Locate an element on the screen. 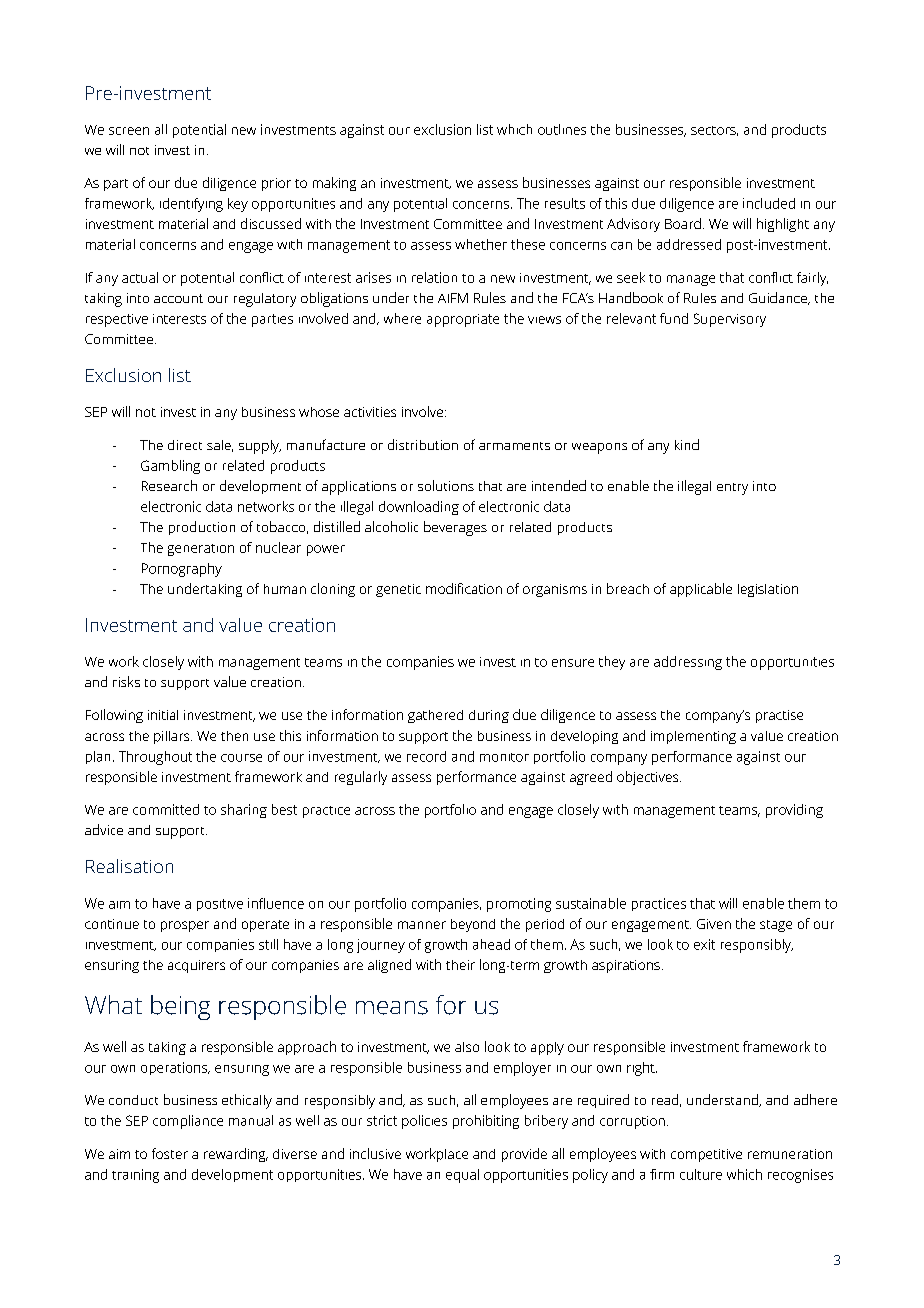 Image resolution: width=924 pixels, height=1308 pixels. risks is located at coordinates (126, 681).
